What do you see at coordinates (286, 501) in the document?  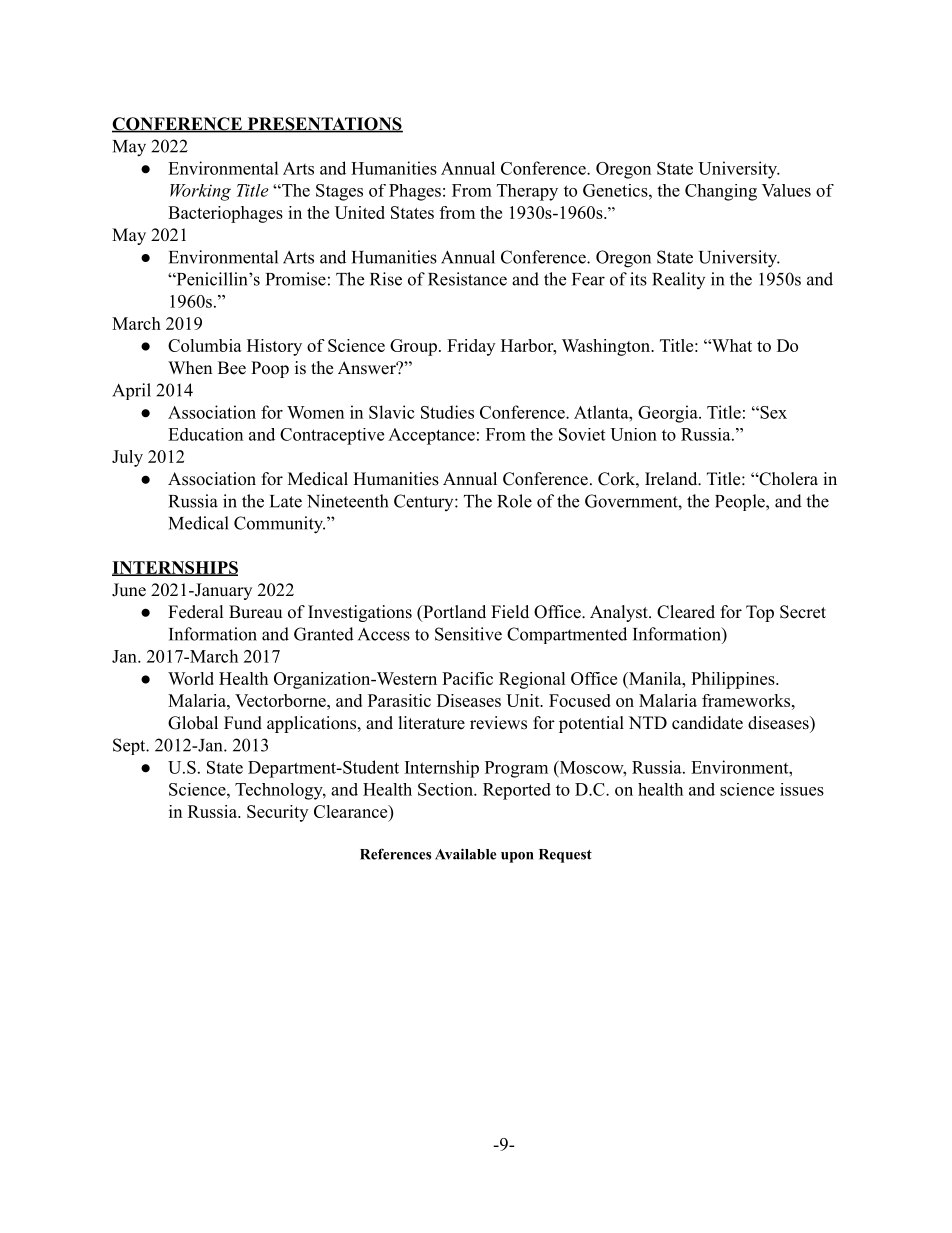 I see `Late` at bounding box center [286, 501].
